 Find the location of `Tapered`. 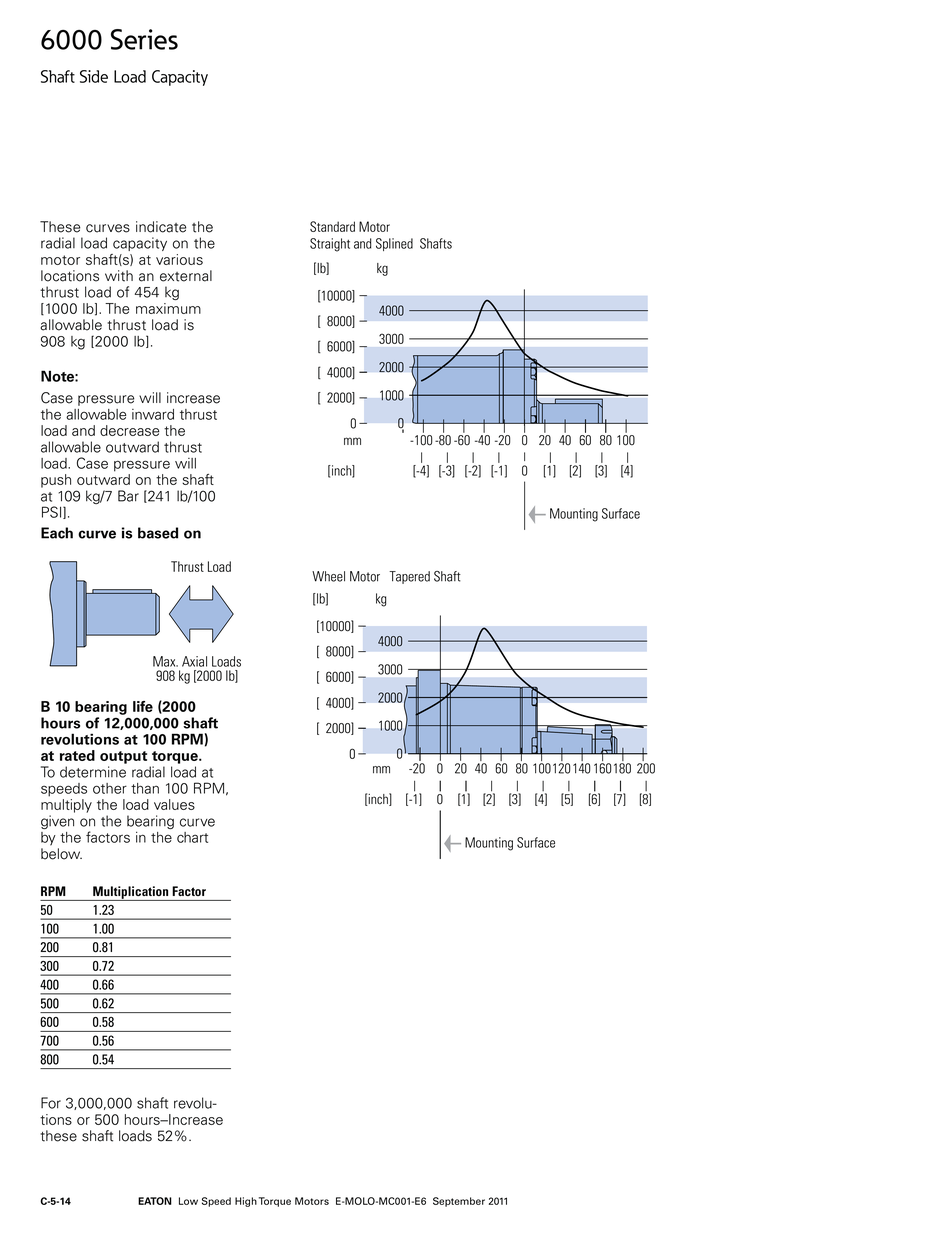

Tapered is located at coordinates (409, 577).
